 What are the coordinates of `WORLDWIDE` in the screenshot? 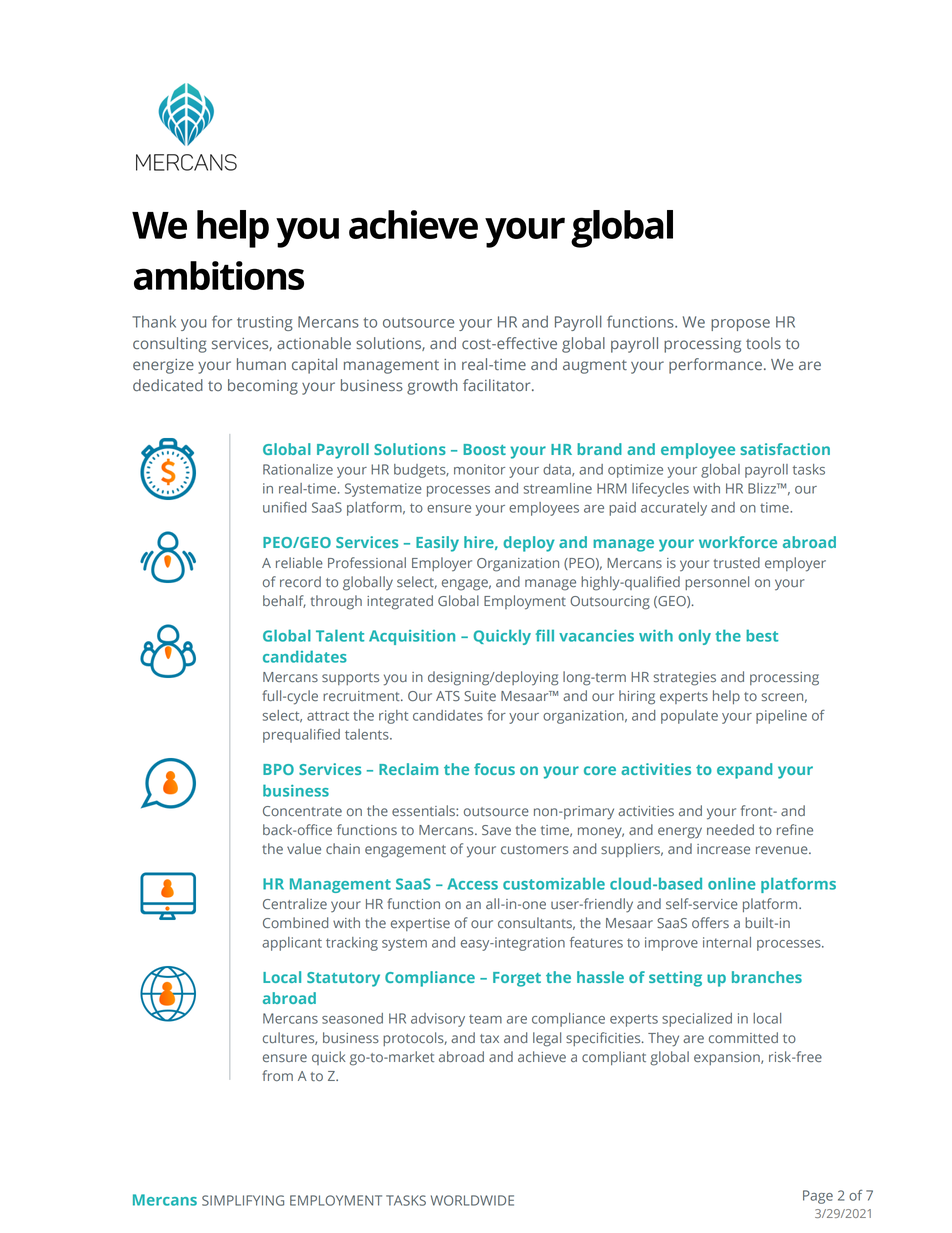 It's located at (472, 1200).
